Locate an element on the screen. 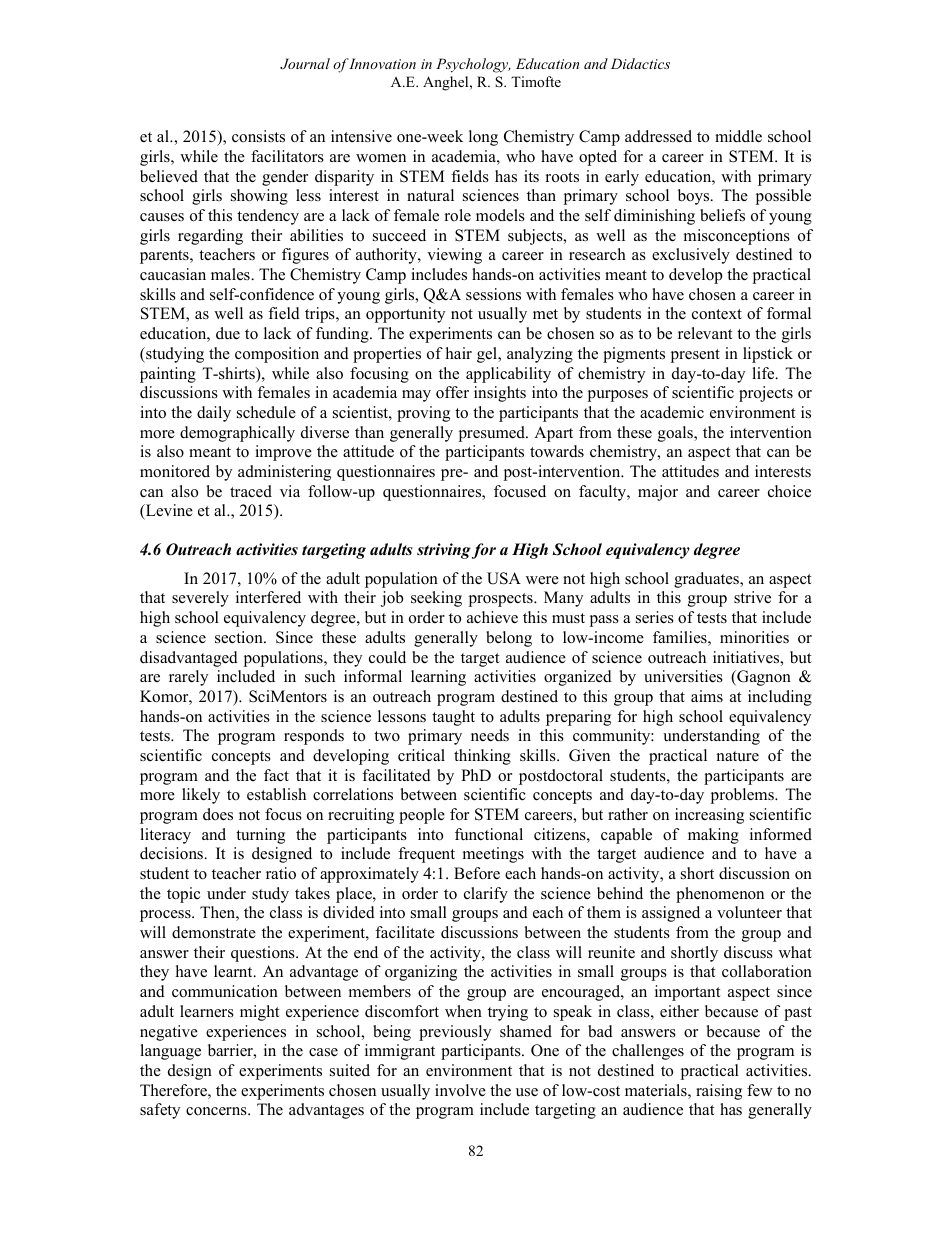  Psychology is located at coordinates (473, 65).
